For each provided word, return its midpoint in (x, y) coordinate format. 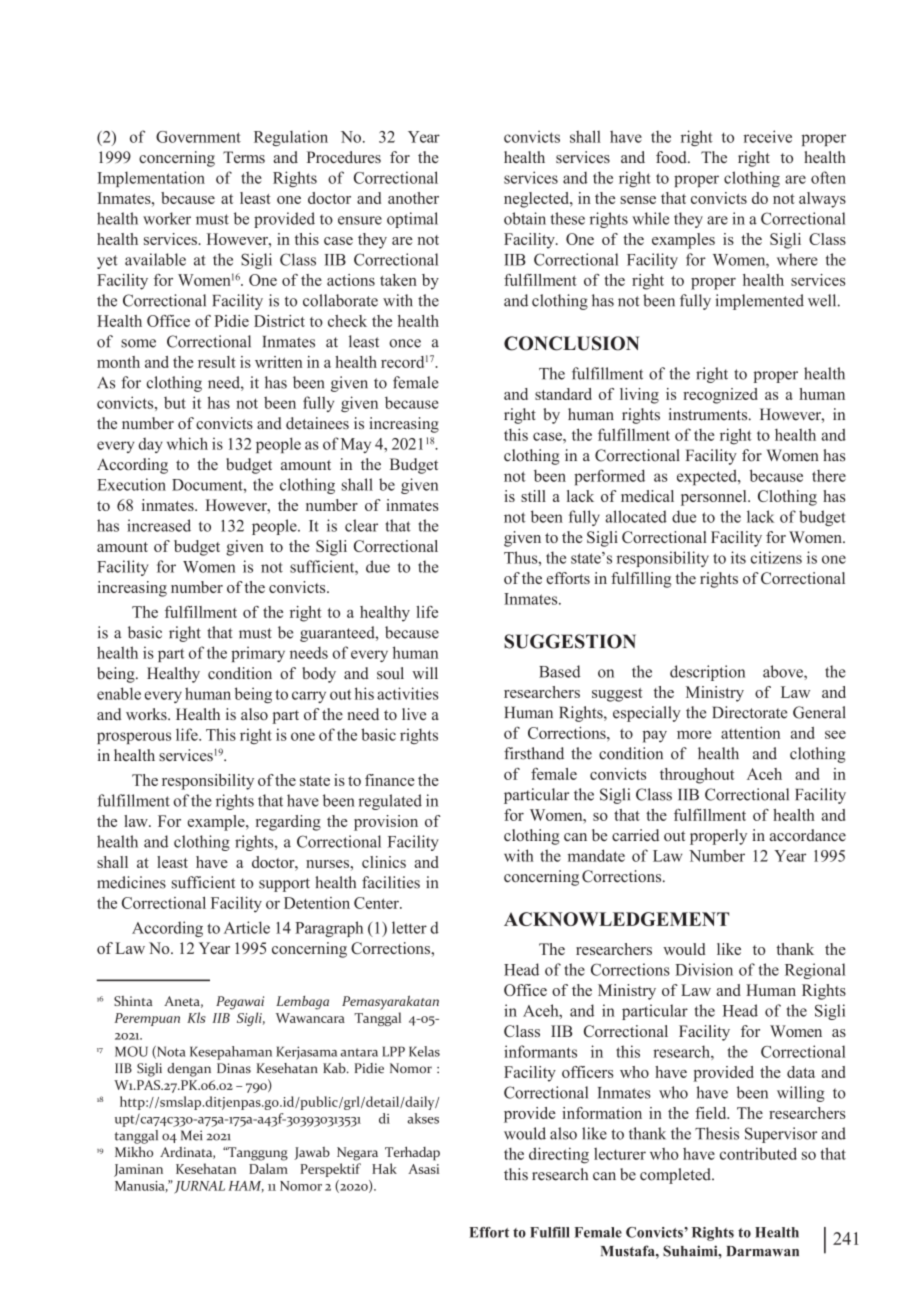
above (784, 671)
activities (408, 693)
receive (768, 136)
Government (198, 137)
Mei (191, 1135)
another (413, 198)
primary (258, 654)
